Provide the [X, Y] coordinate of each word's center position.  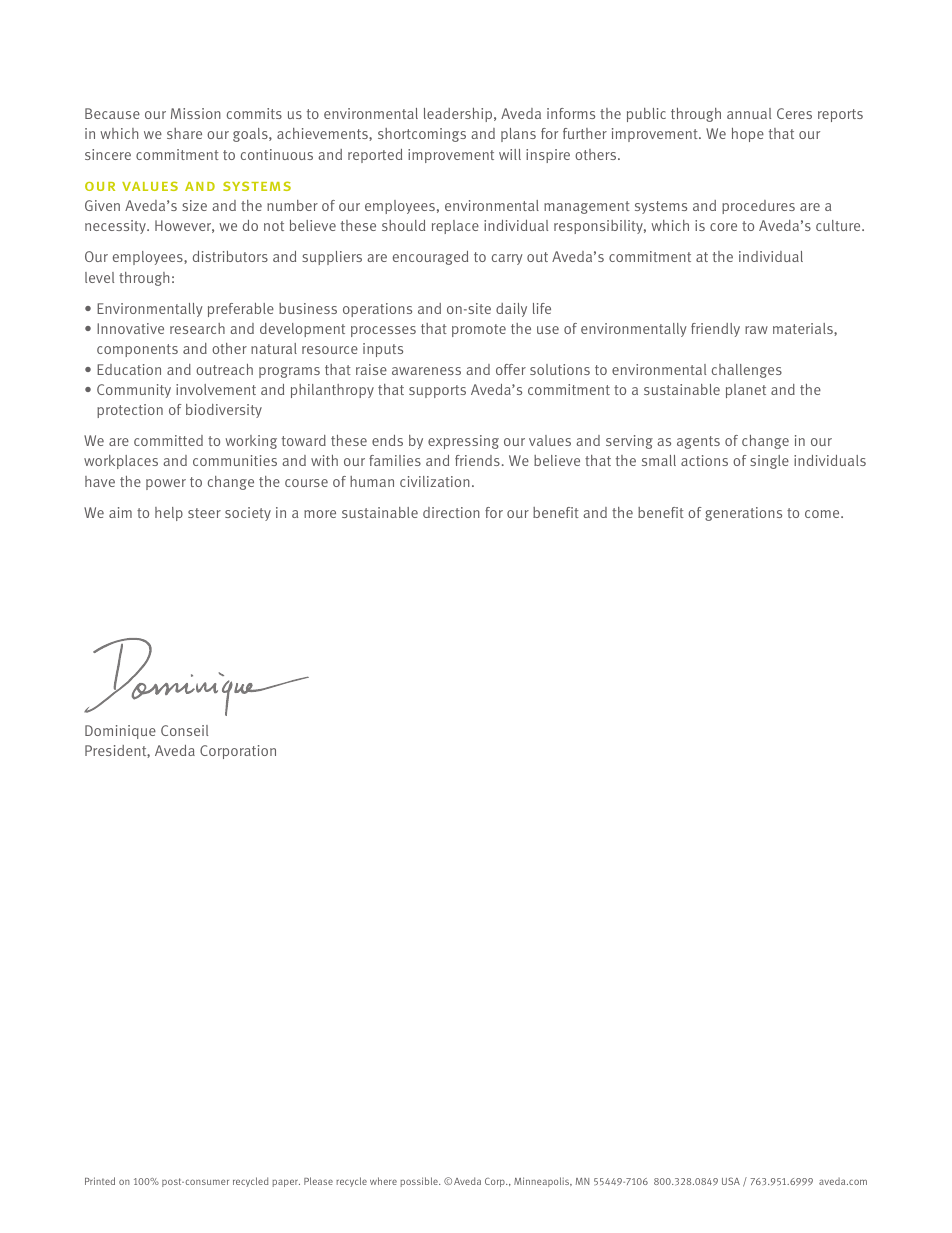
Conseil [184, 730]
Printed [100, 1181]
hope [748, 135]
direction [451, 512]
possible [420, 1182]
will [510, 154]
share [184, 133]
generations [743, 514]
